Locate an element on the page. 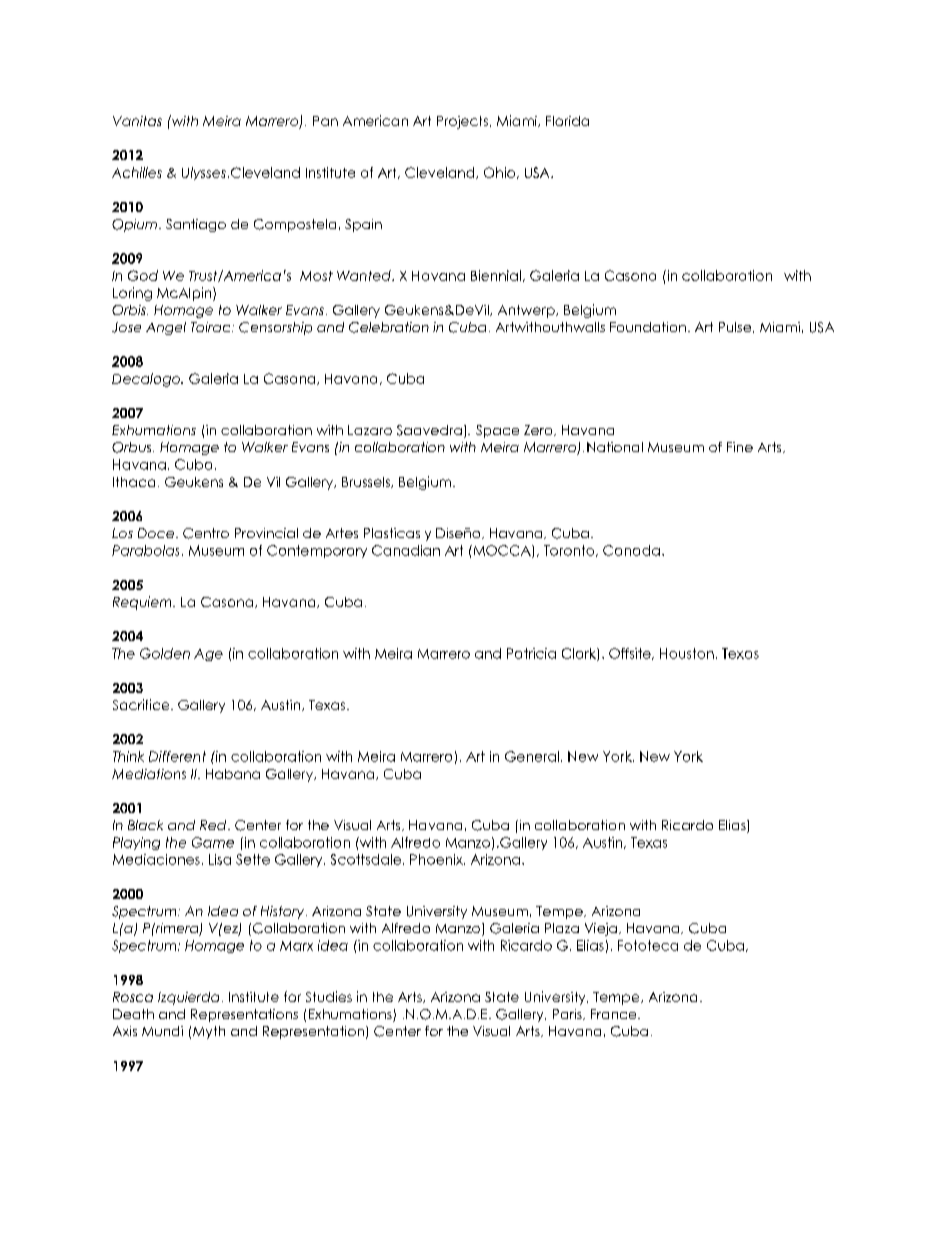 This page has height=1233, width=952. Achilles is located at coordinates (137, 172).
